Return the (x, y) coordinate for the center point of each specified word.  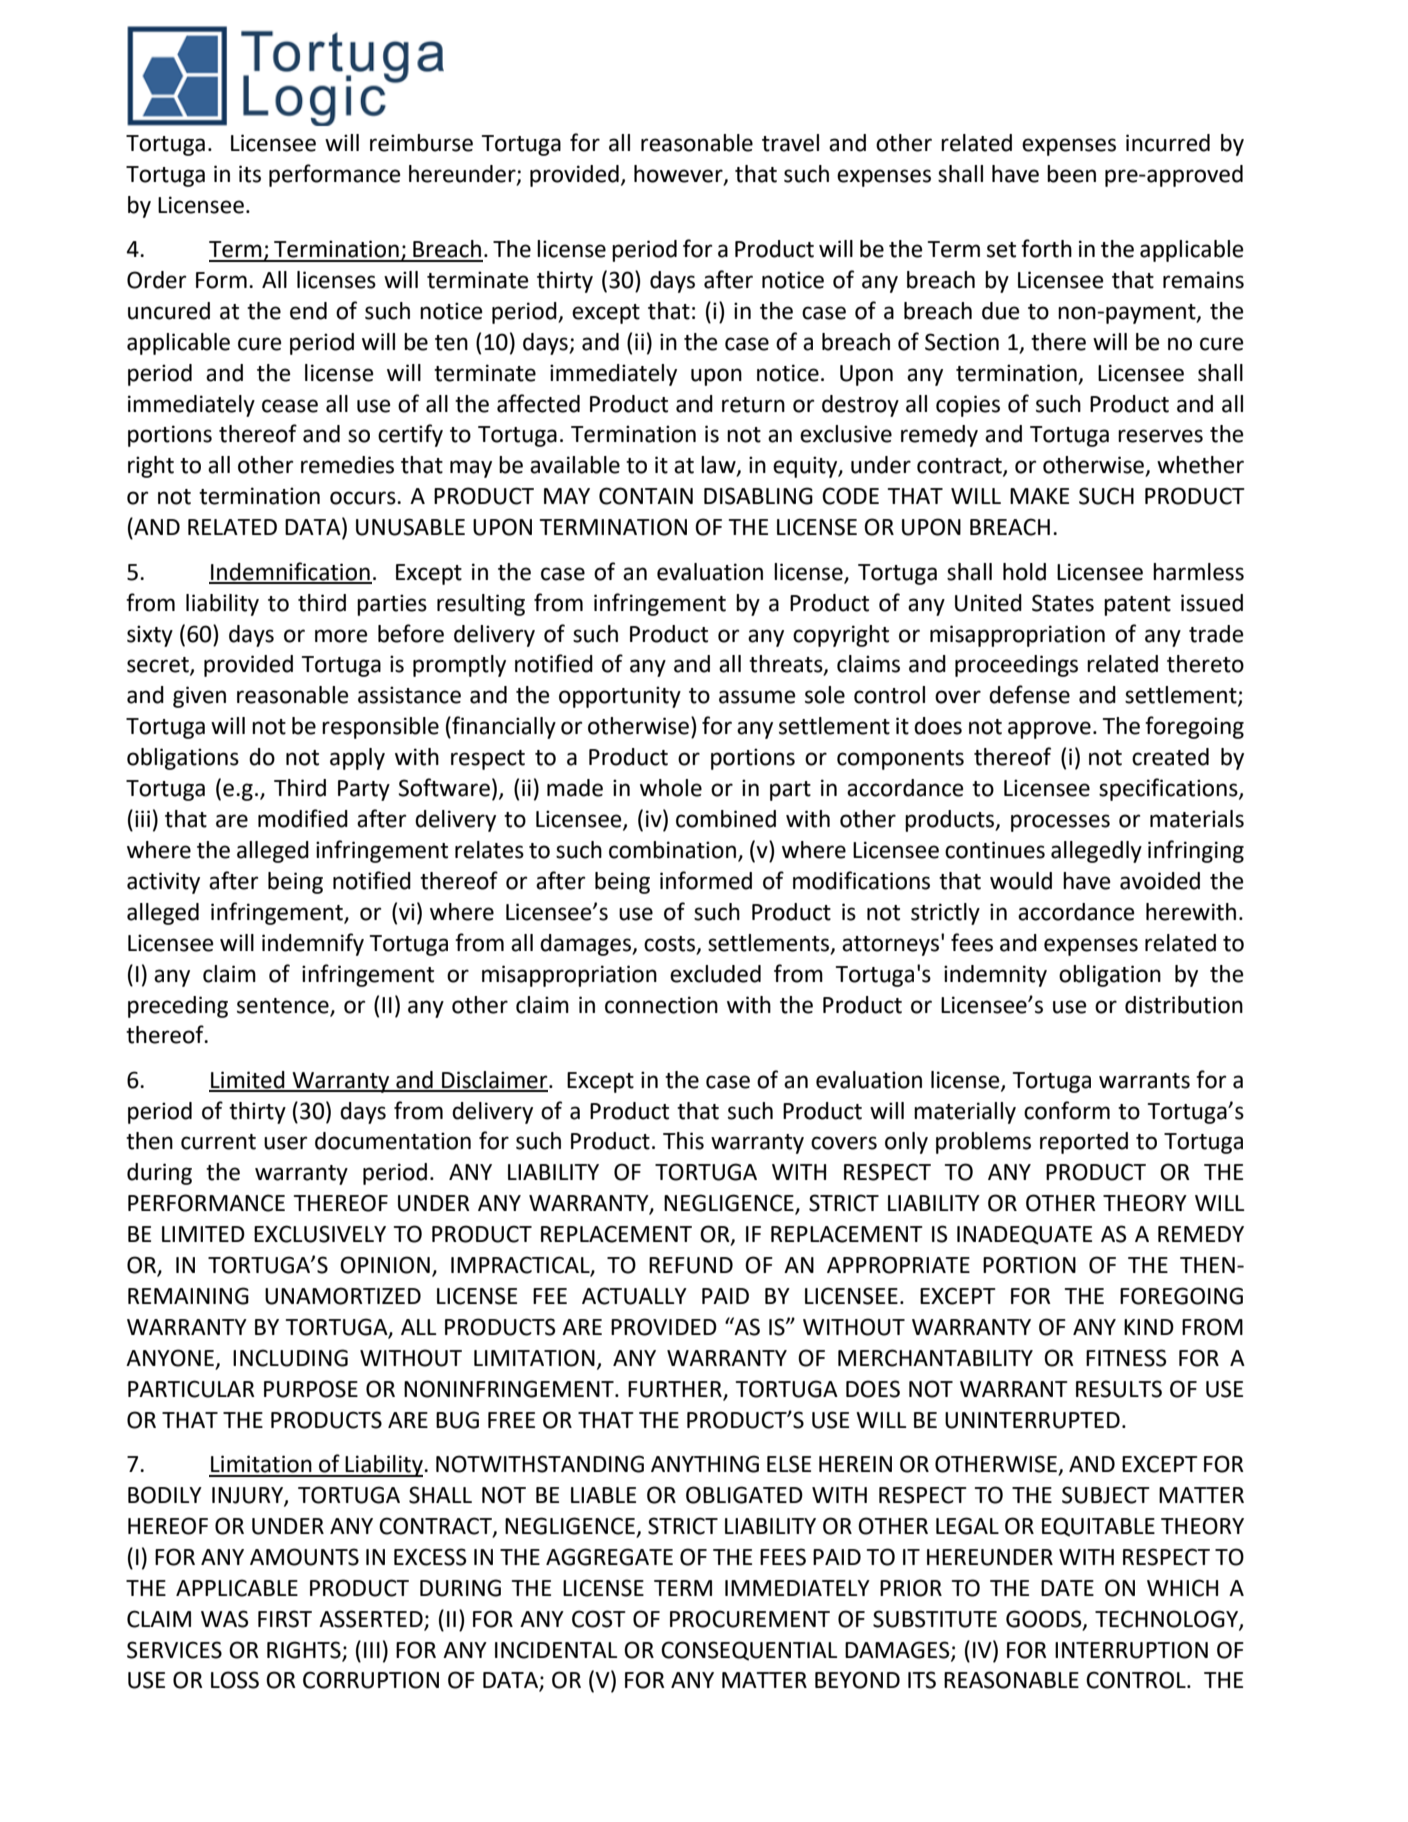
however (679, 174)
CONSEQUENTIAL (749, 1651)
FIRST (285, 1619)
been (1071, 174)
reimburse (421, 143)
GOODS (1045, 1620)
